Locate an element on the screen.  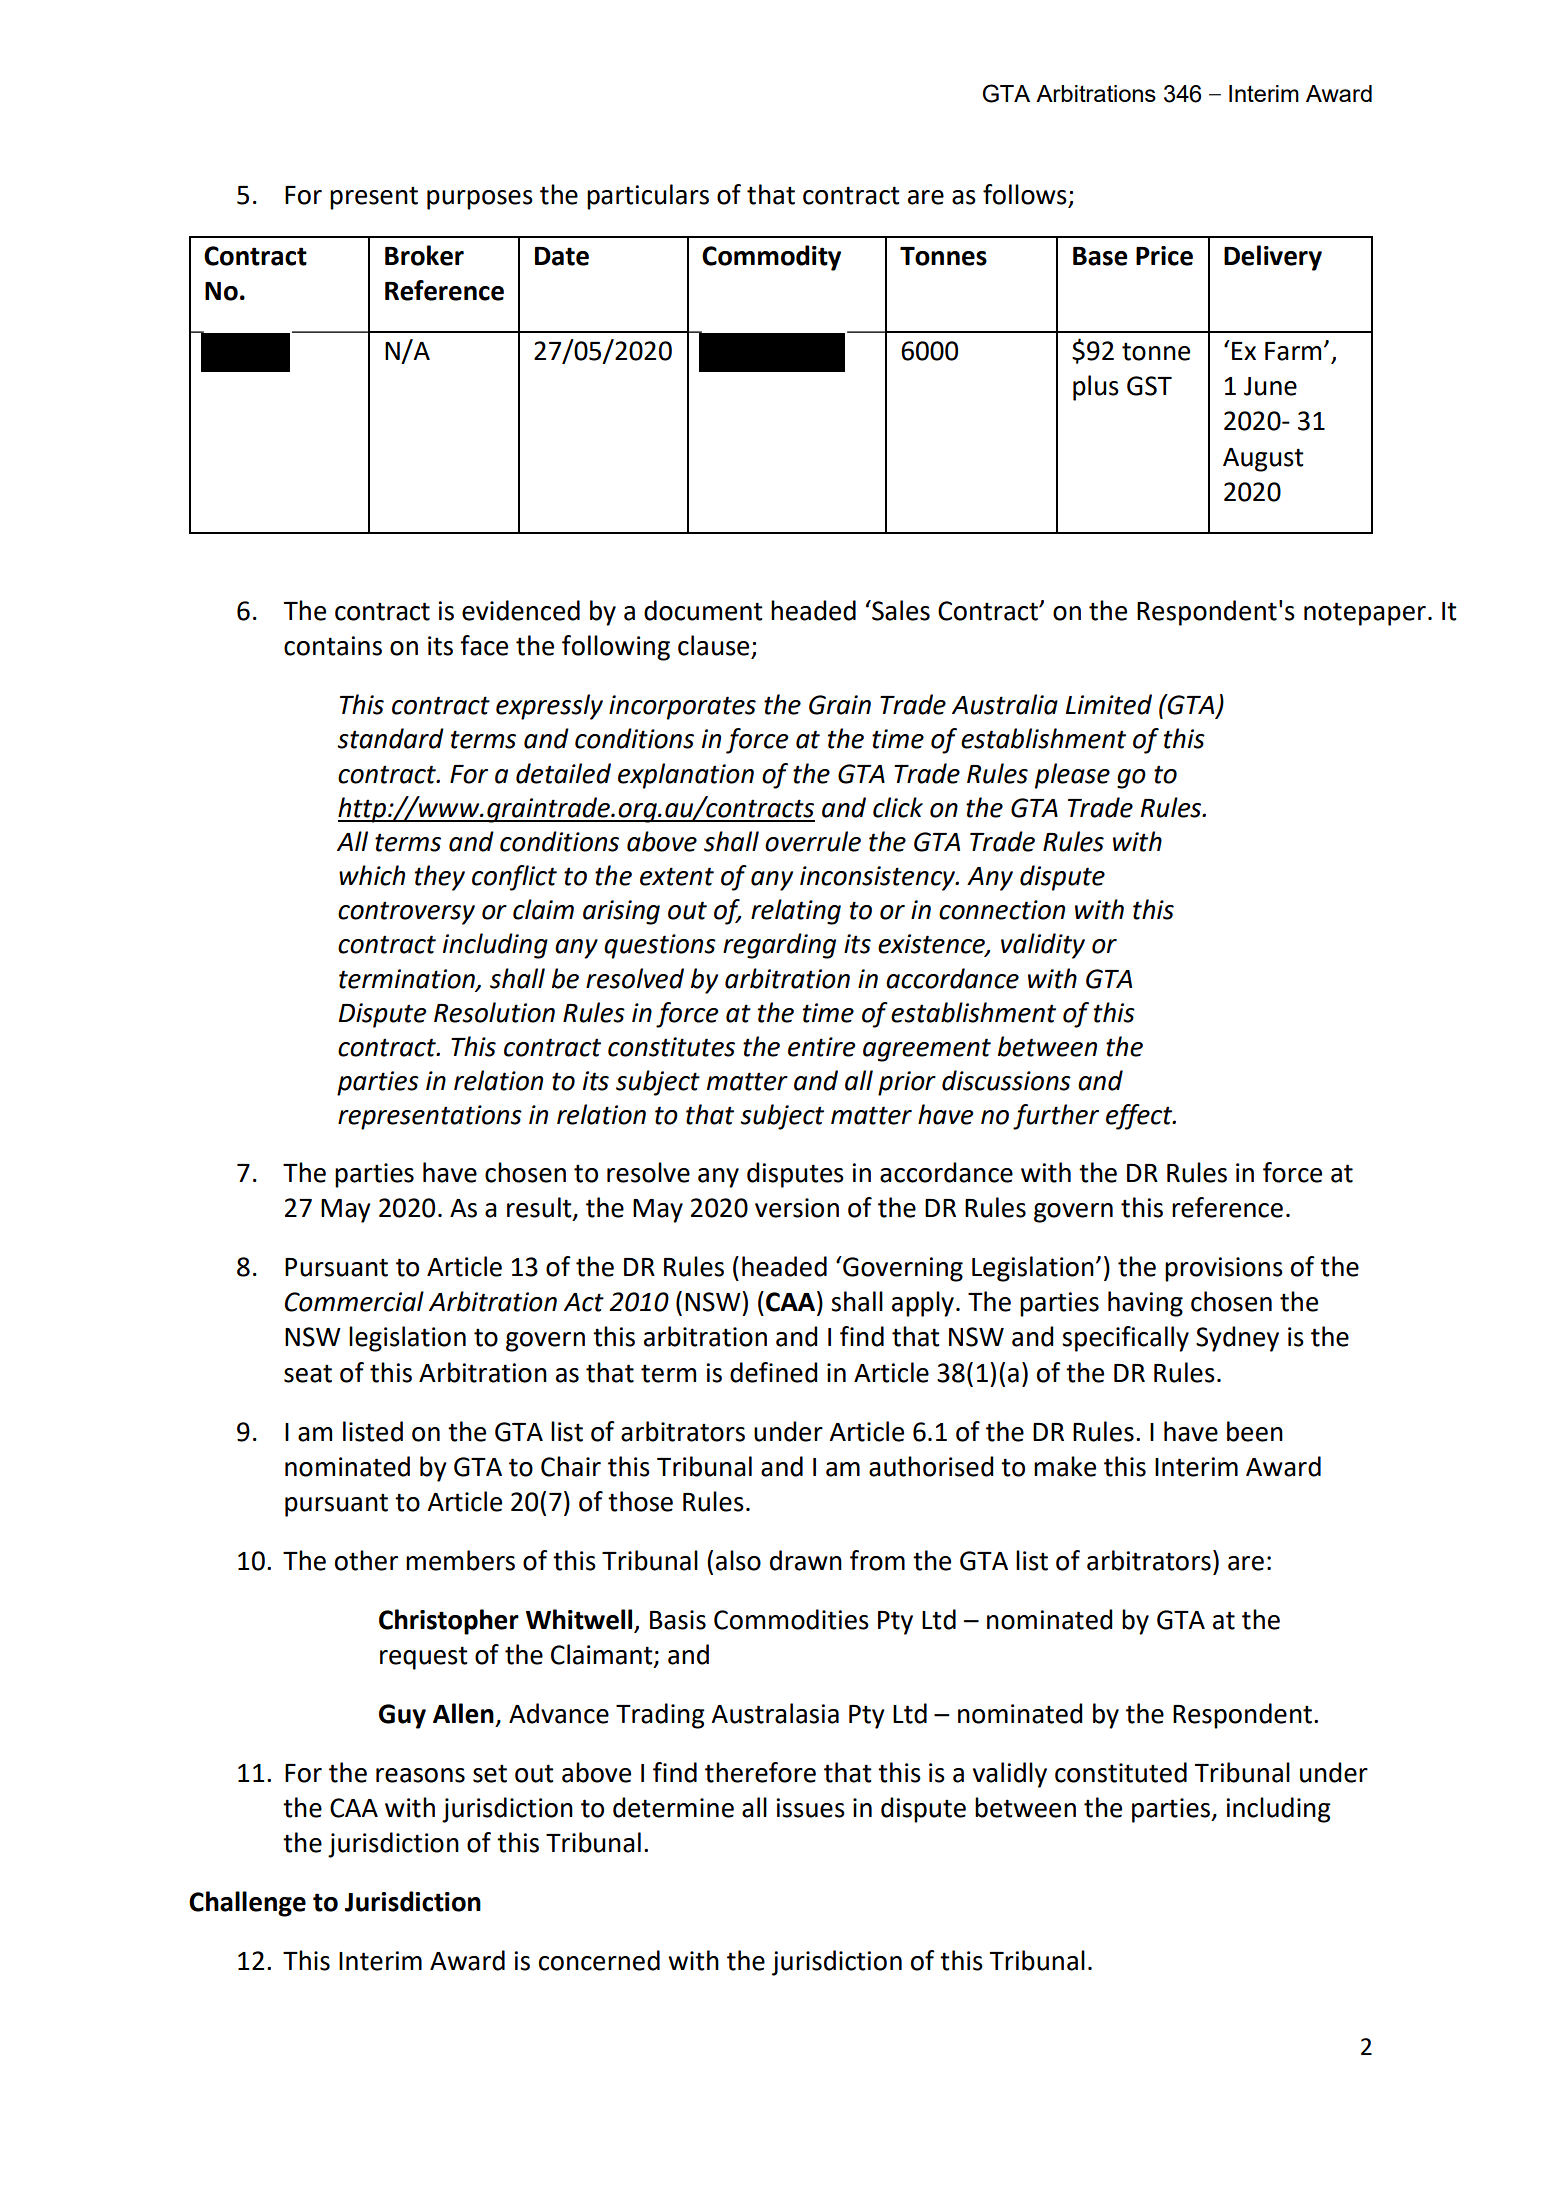
Commercial is located at coordinates (354, 1301).
